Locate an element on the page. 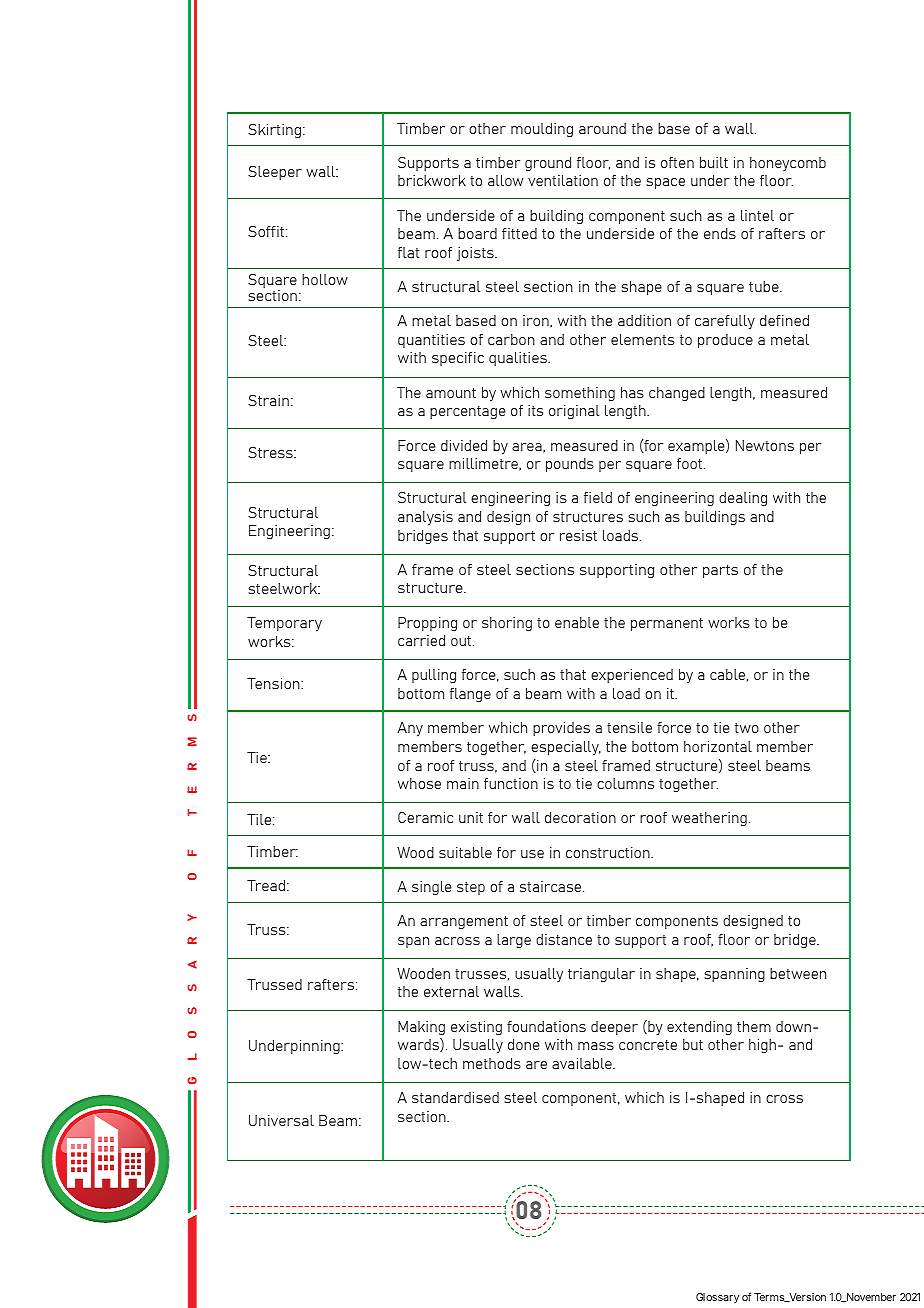 This page has width=924, height=1308. built is located at coordinates (714, 162).
